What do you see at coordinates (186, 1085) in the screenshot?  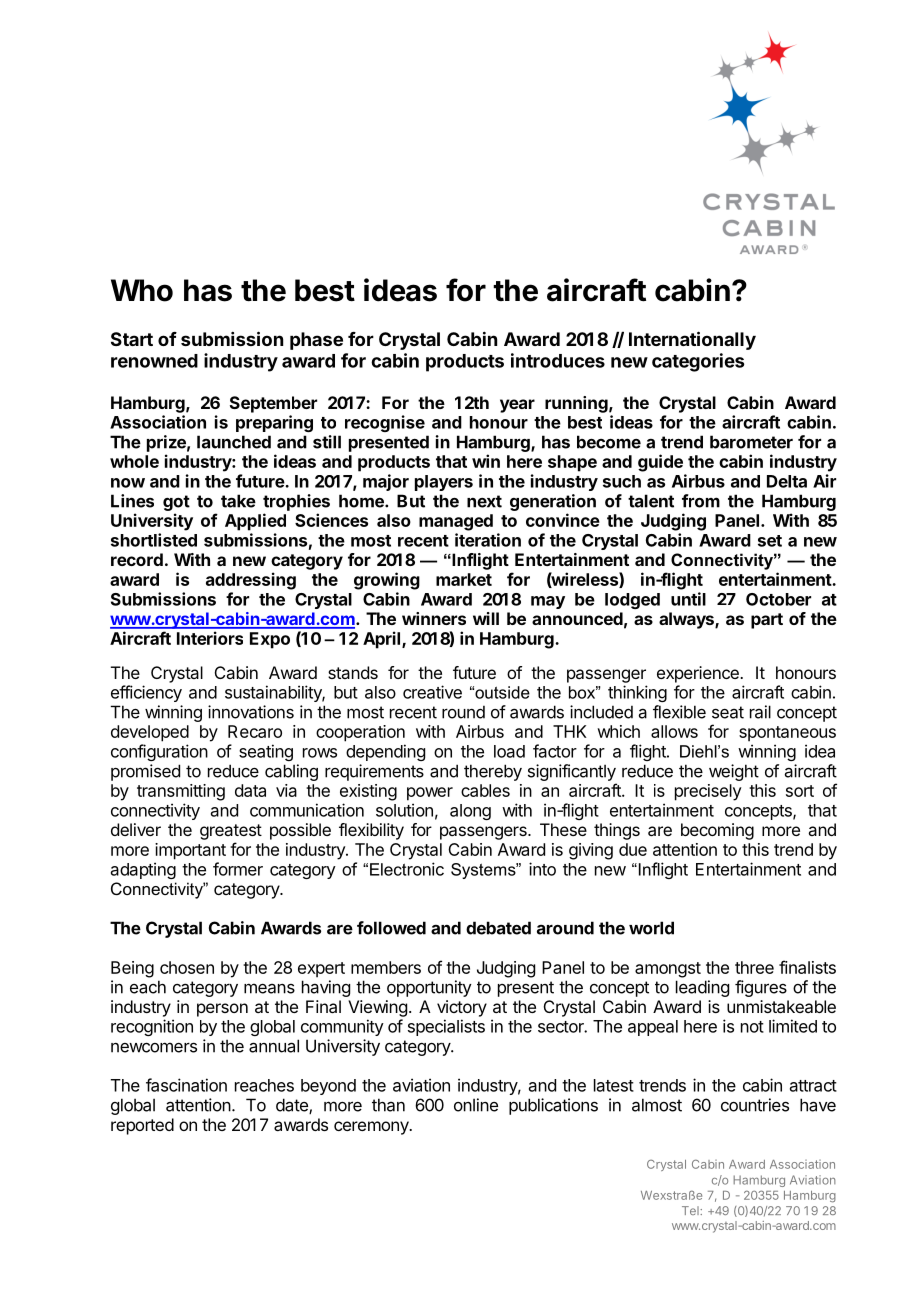 I see `fascination` at bounding box center [186, 1085].
